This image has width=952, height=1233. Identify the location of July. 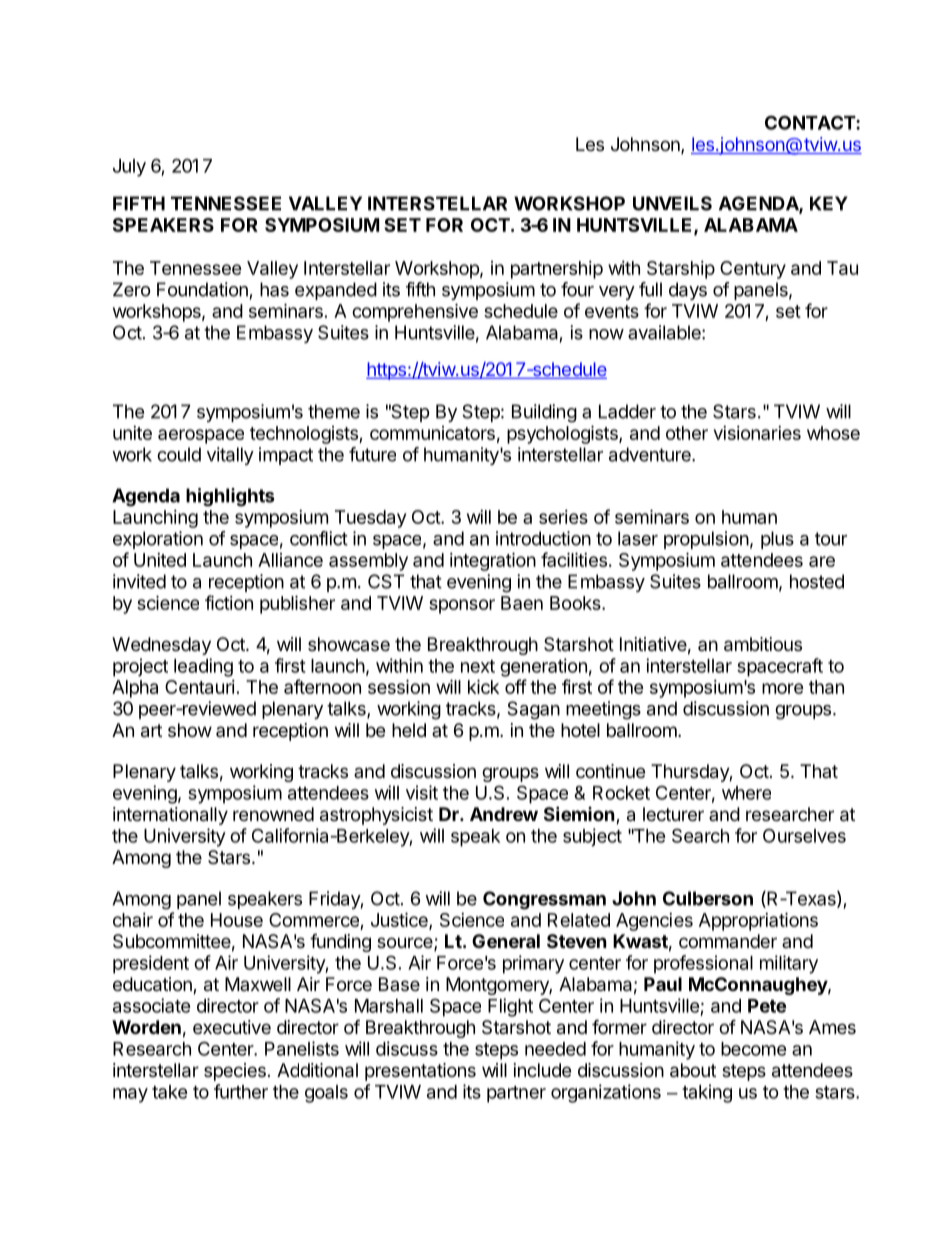
(129, 168).
